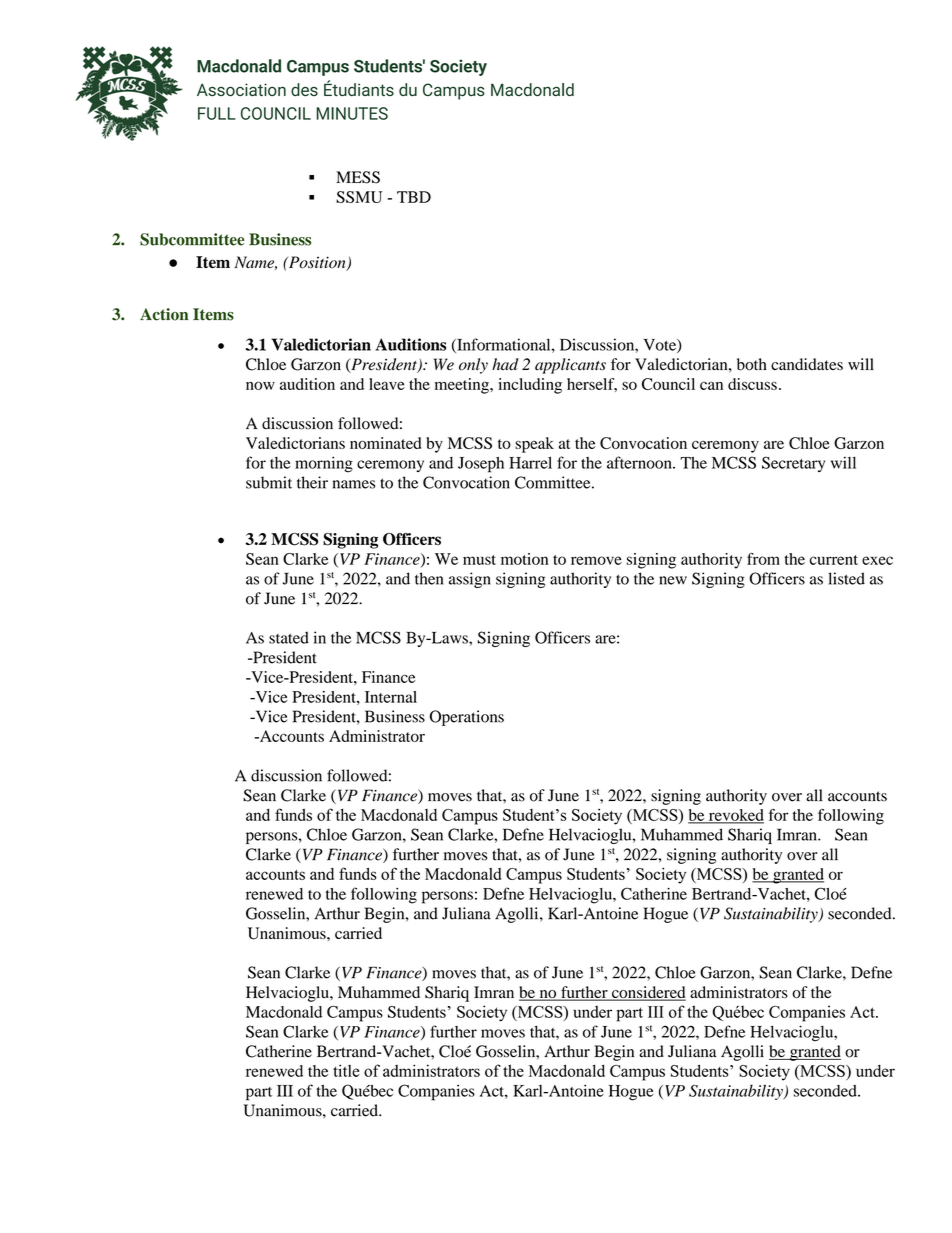 This screenshot has width=952, height=1233. What do you see at coordinates (414, 197) in the screenshot?
I see `TBD` at bounding box center [414, 197].
